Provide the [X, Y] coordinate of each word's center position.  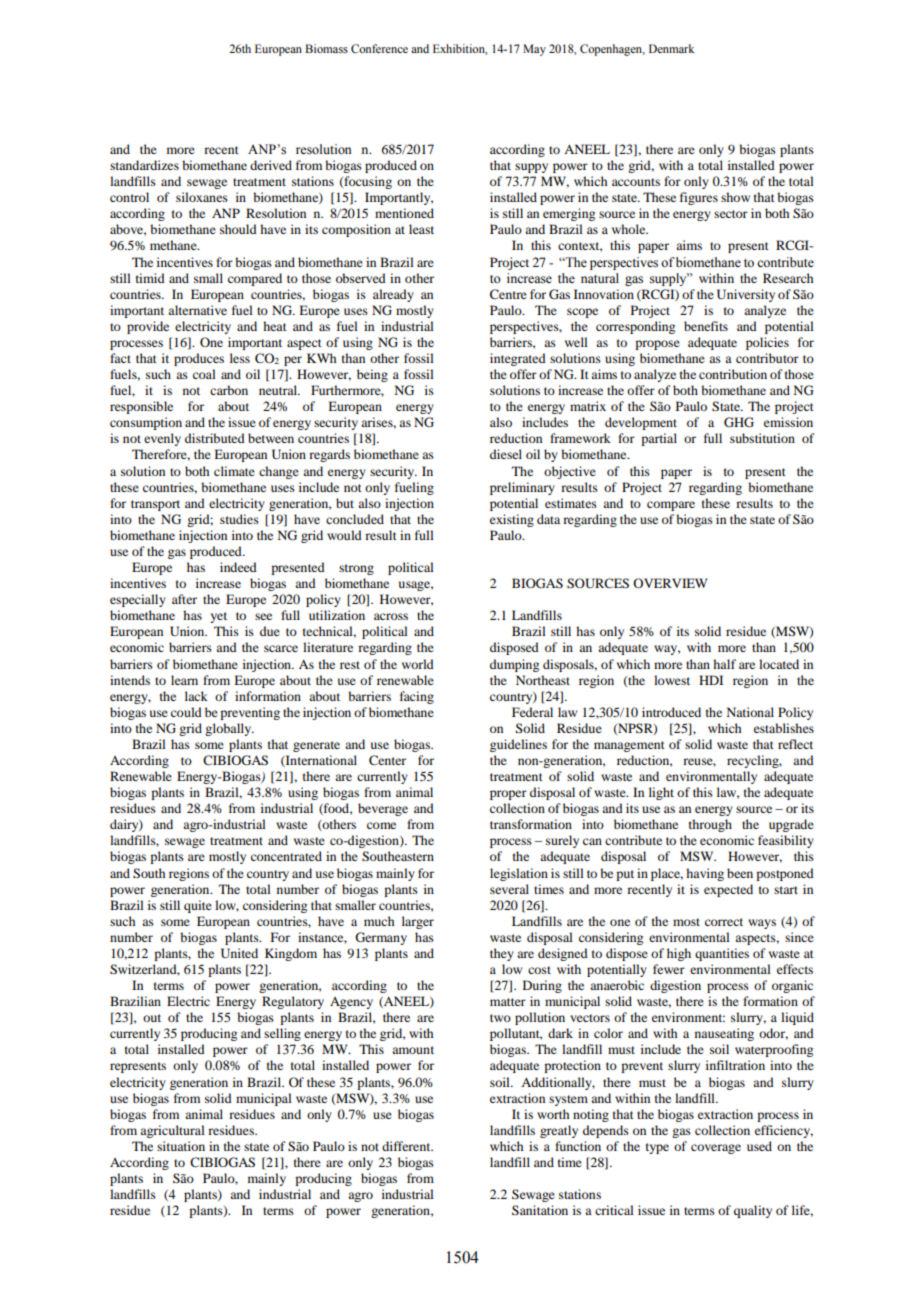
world [418, 664]
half [724, 664]
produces [199, 359]
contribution [733, 374]
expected [728, 890]
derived [271, 165]
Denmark [671, 48]
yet [218, 617]
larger [418, 922]
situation [181, 1146]
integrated [518, 359]
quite [198, 906]
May [534, 50]
